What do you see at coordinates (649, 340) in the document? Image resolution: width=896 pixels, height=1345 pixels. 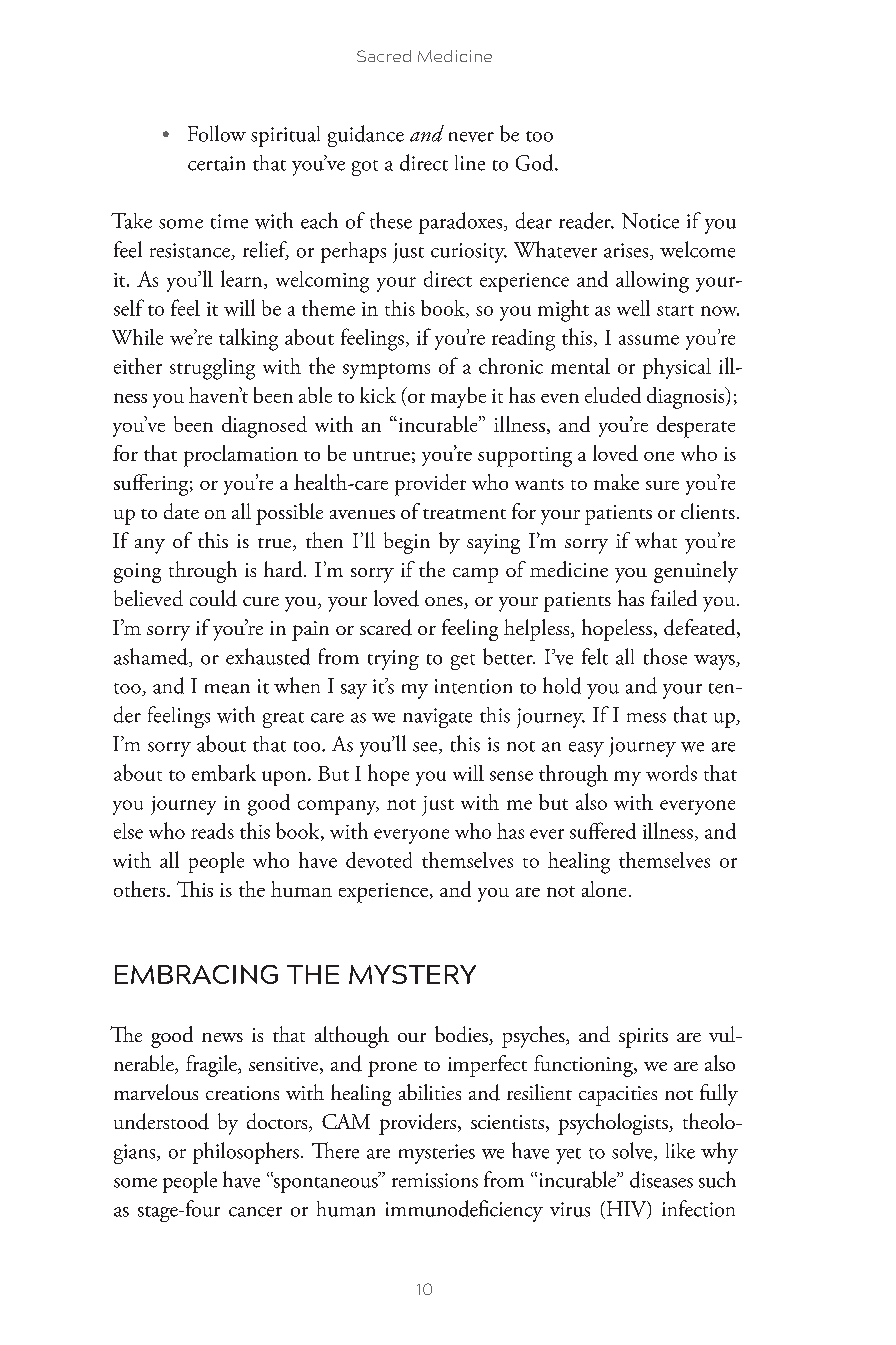 I see `assume` at bounding box center [649, 340].
